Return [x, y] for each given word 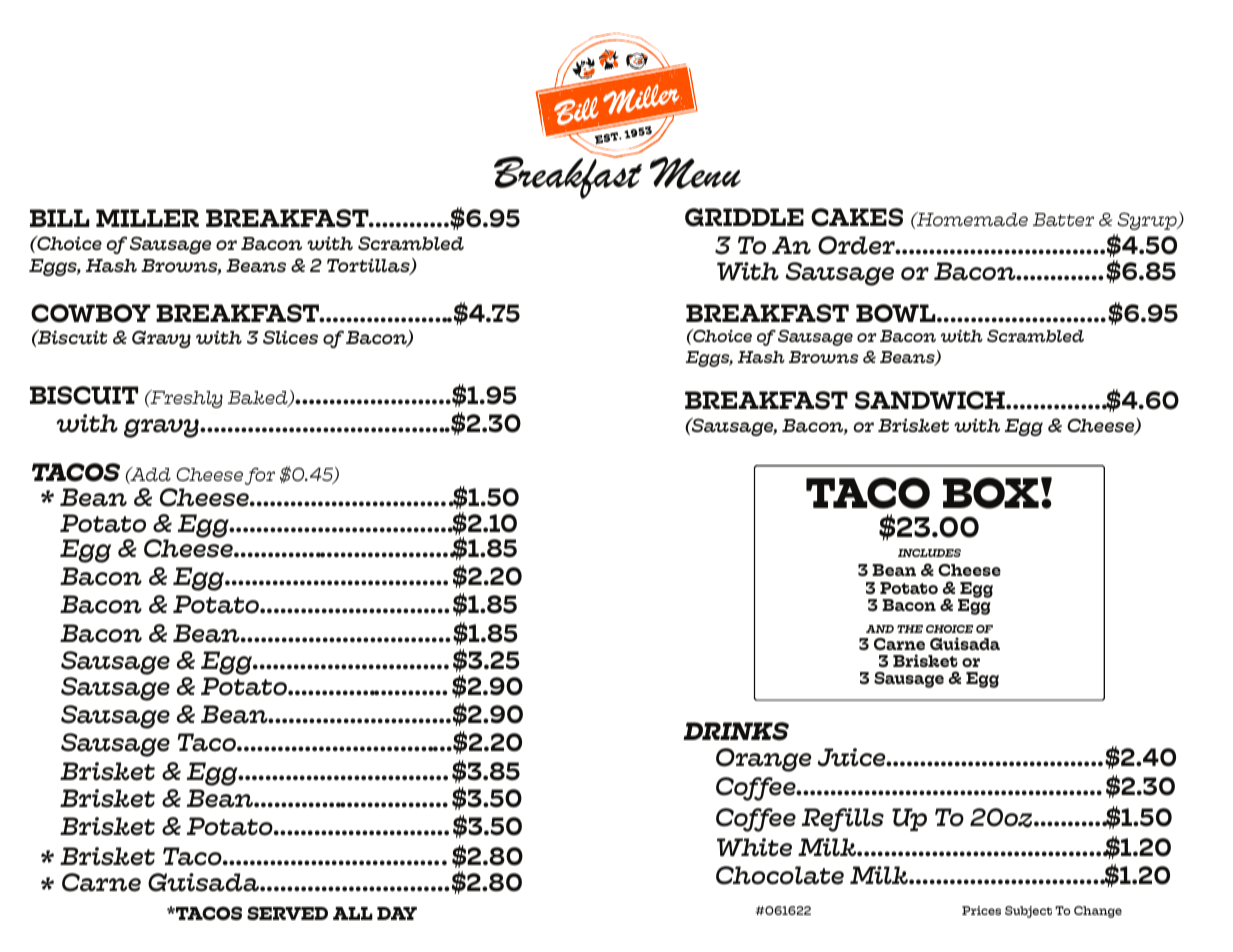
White [754, 847]
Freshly [185, 399]
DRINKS [736, 731]
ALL [353, 913]
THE [910, 629]
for [260, 476]
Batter [1063, 219]
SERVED [287, 913]
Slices [290, 337]
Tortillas [369, 266]
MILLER [147, 218]
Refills [843, 820]
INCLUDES [929, 553]
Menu [695, 173]
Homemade [971, 219]
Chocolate [780, 875]
